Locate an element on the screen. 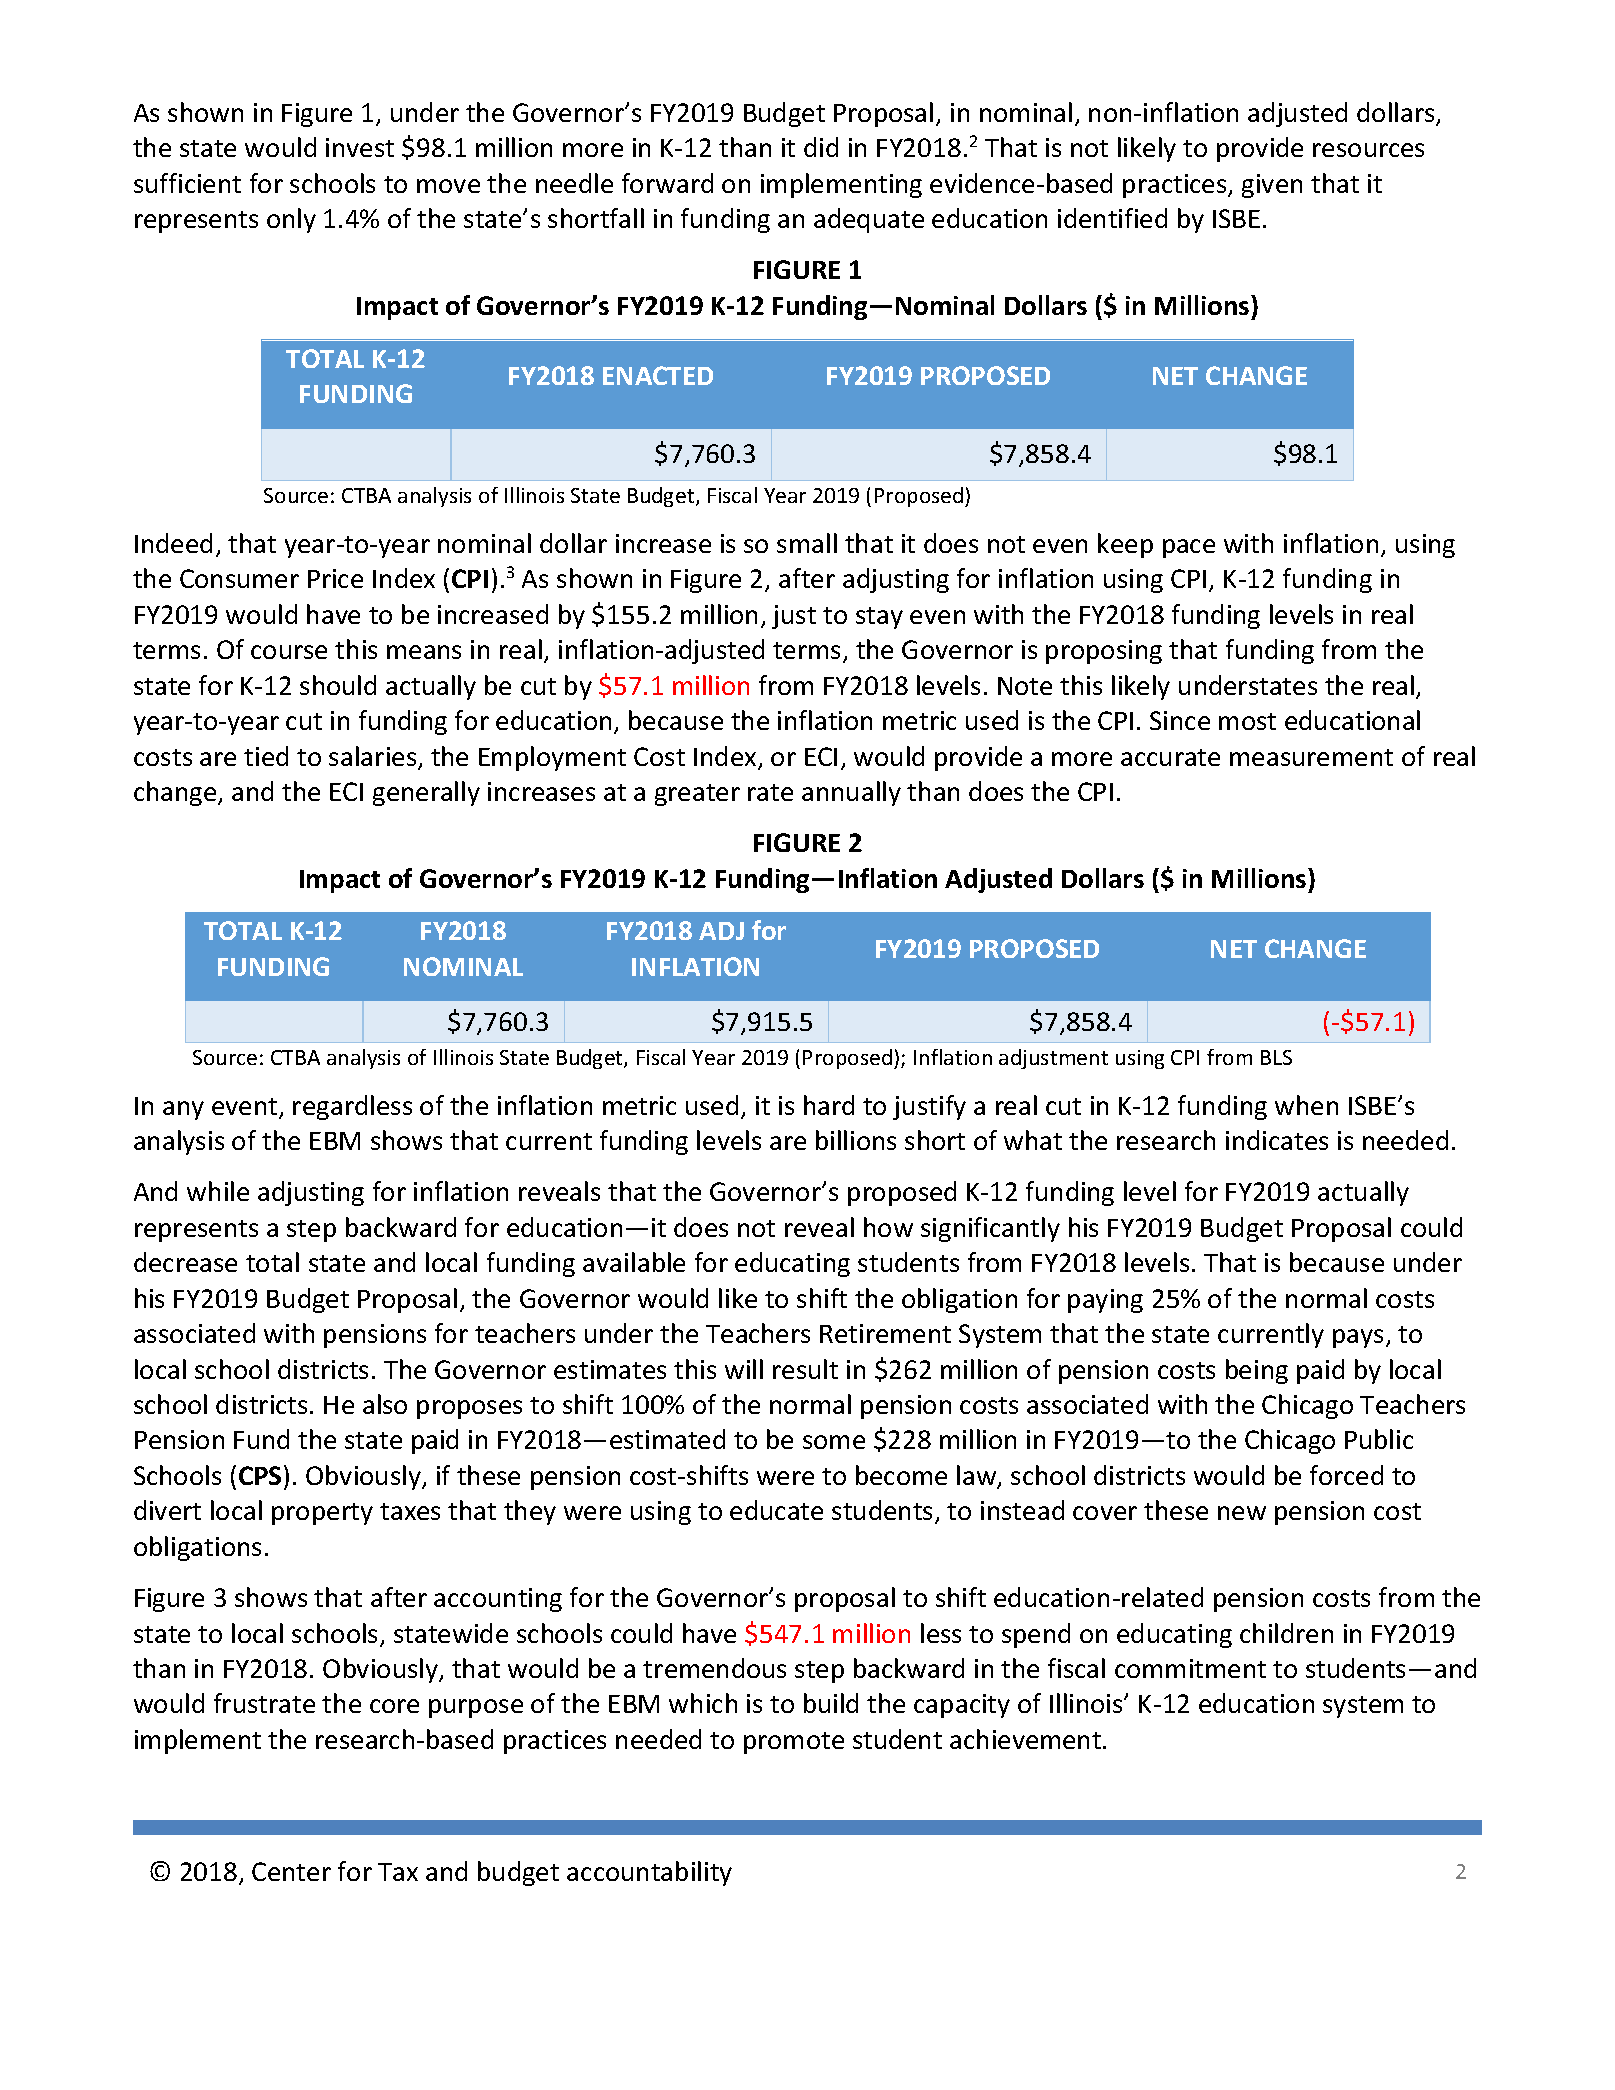 Image resolution: width=1615 pixels, height=2090 pixels. Center is located at coordinates (291, 1871).
